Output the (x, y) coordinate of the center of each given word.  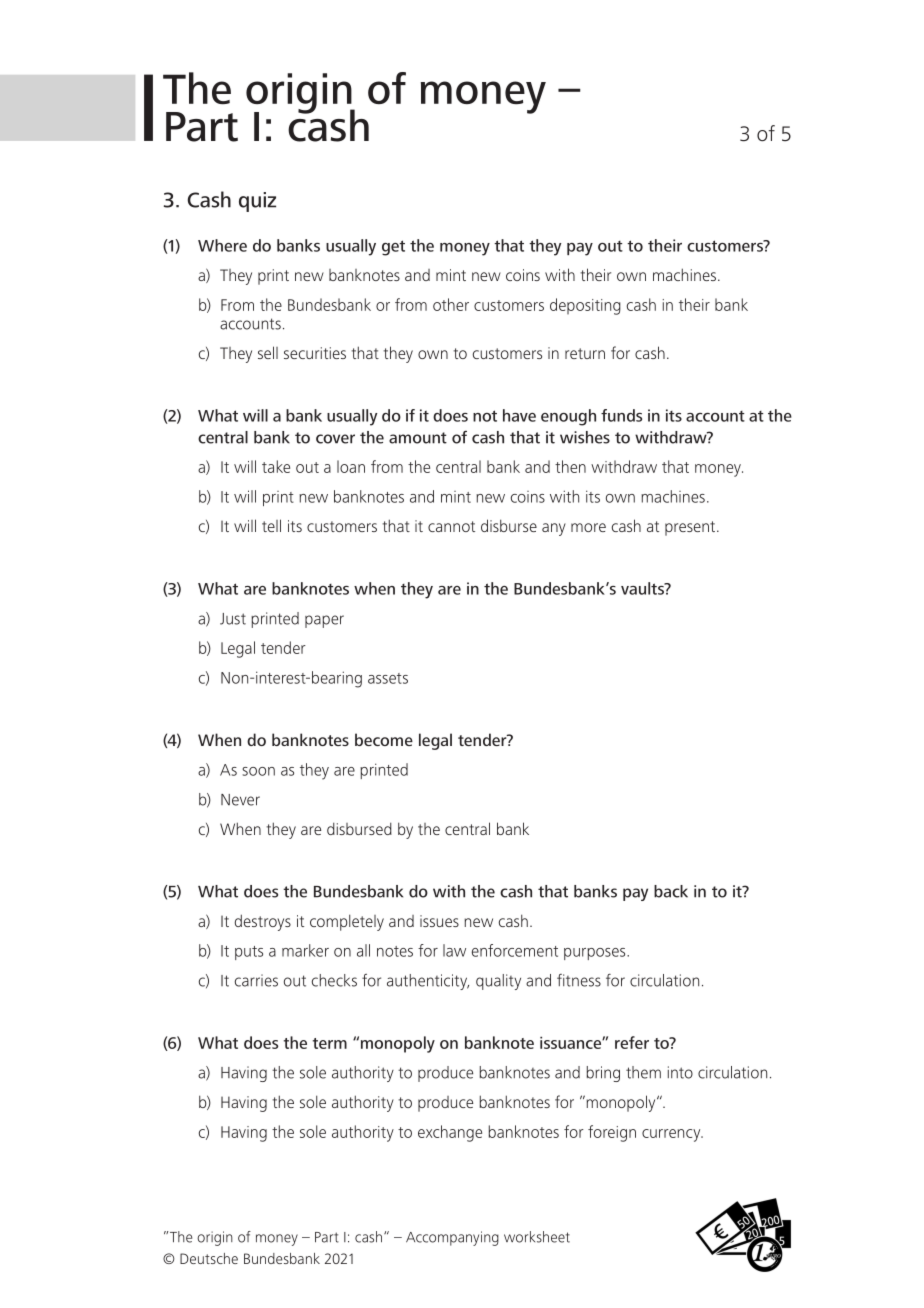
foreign (612, 1133)
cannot (451, 526)
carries (256, 980)
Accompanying (452, 1238)
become (384, 739)
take (276, 466)
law (454, 950)
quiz (257, 202)
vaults (643, 588)
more (588, 527)
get (393, 248)
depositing (585, 306)
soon (258, 771)
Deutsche (209, 1258)
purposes (596, 954)
